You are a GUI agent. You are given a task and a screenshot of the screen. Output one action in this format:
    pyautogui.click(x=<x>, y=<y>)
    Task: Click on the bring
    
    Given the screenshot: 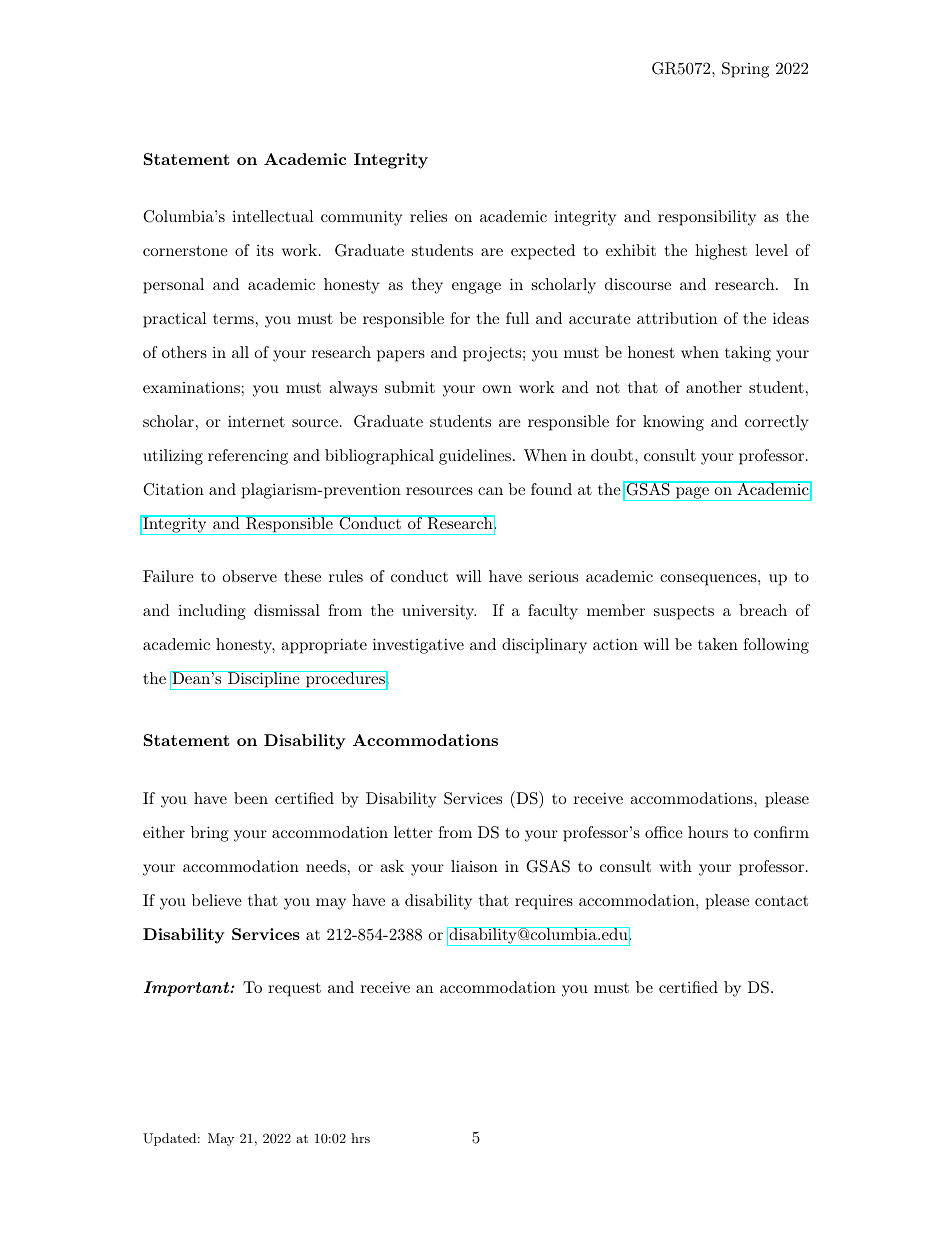 What is the action you would take?
    pyautogui.click(x=210, y=834)
